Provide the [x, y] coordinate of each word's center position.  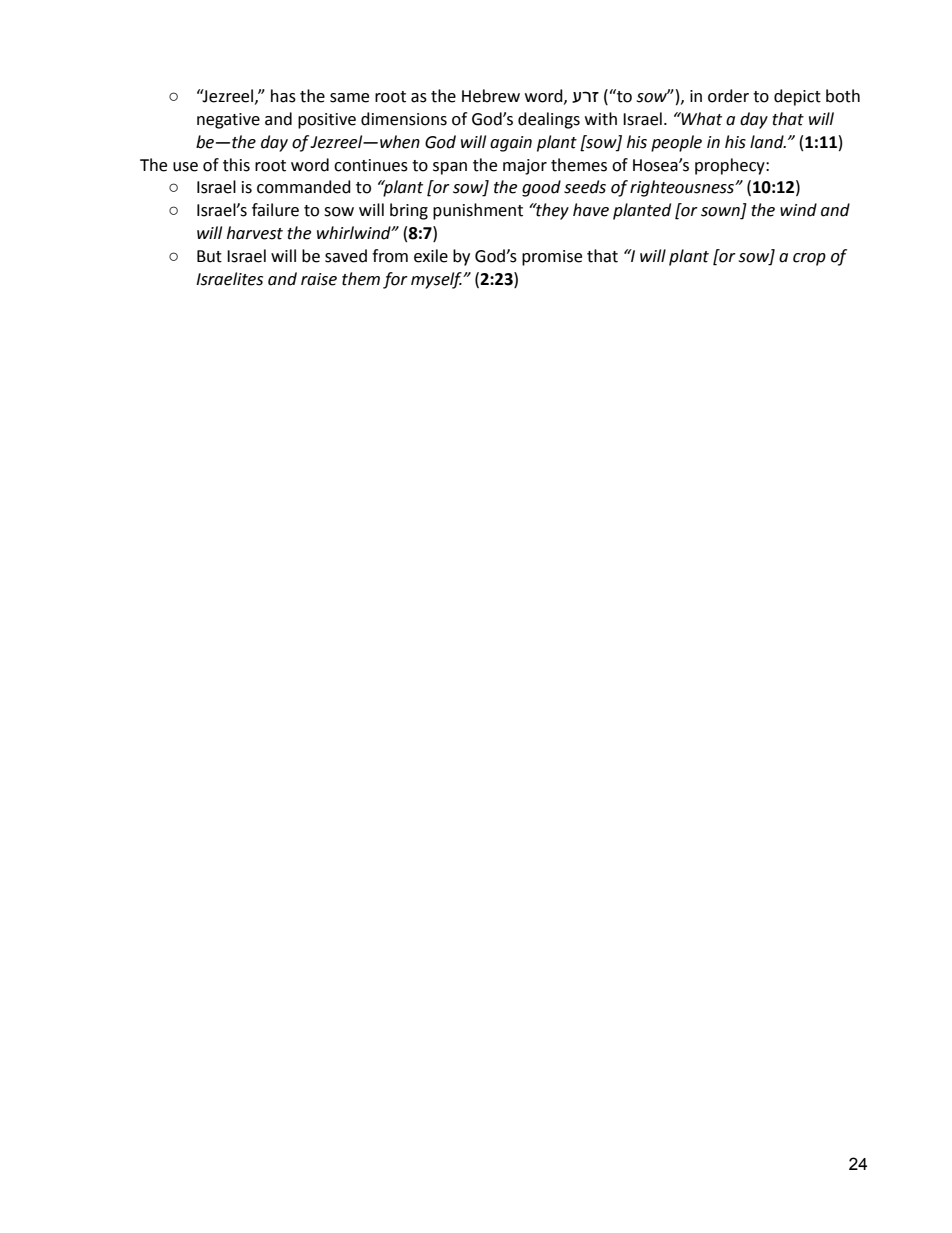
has [283, 96]
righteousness [683, 188]
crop [809, 259]
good [541, 188]
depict [797, 97]
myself [437, 280]
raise [319, 279]
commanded [304, 187]
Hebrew [491, 96]
